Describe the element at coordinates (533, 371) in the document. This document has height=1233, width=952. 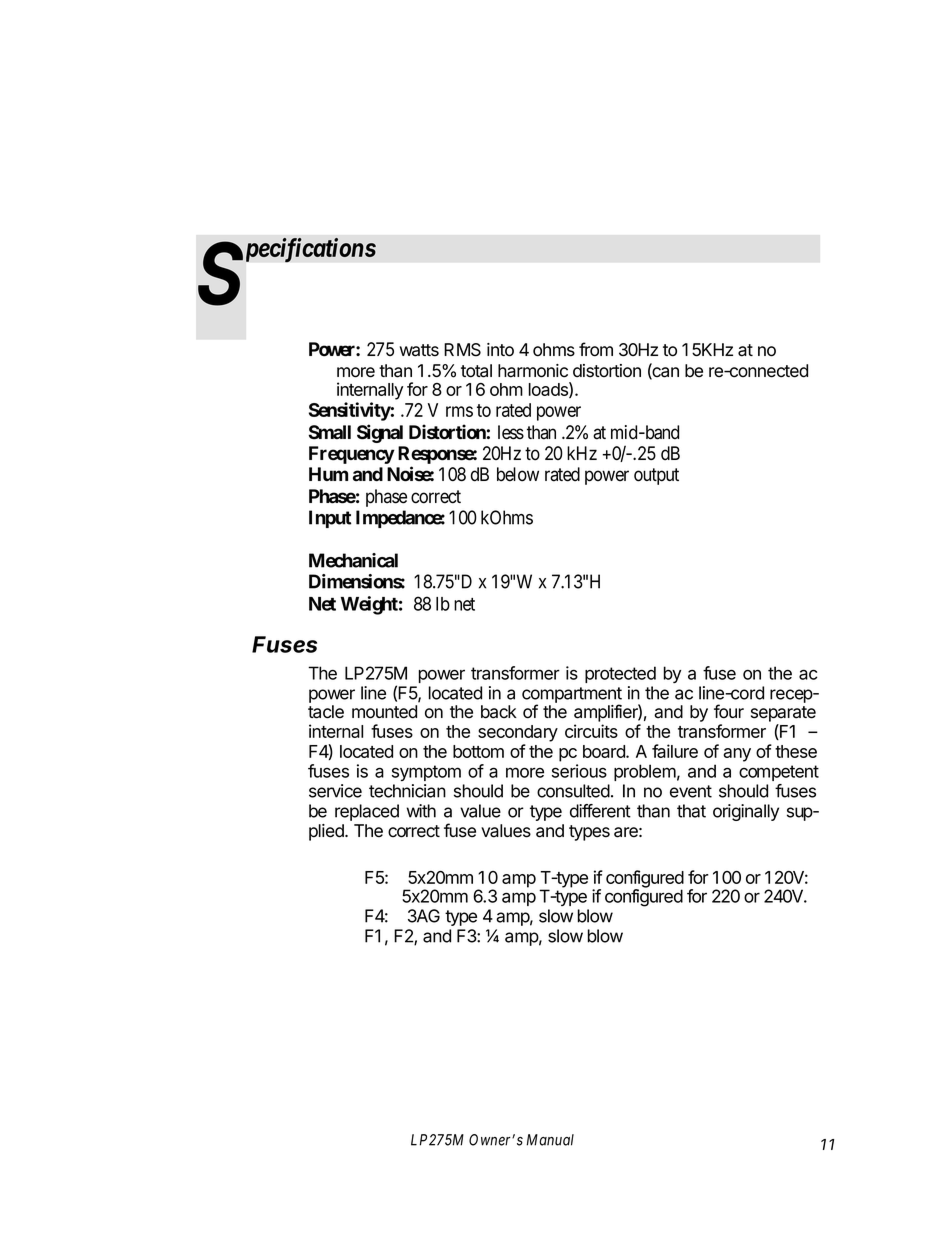
I see `harmonic` at that location.
